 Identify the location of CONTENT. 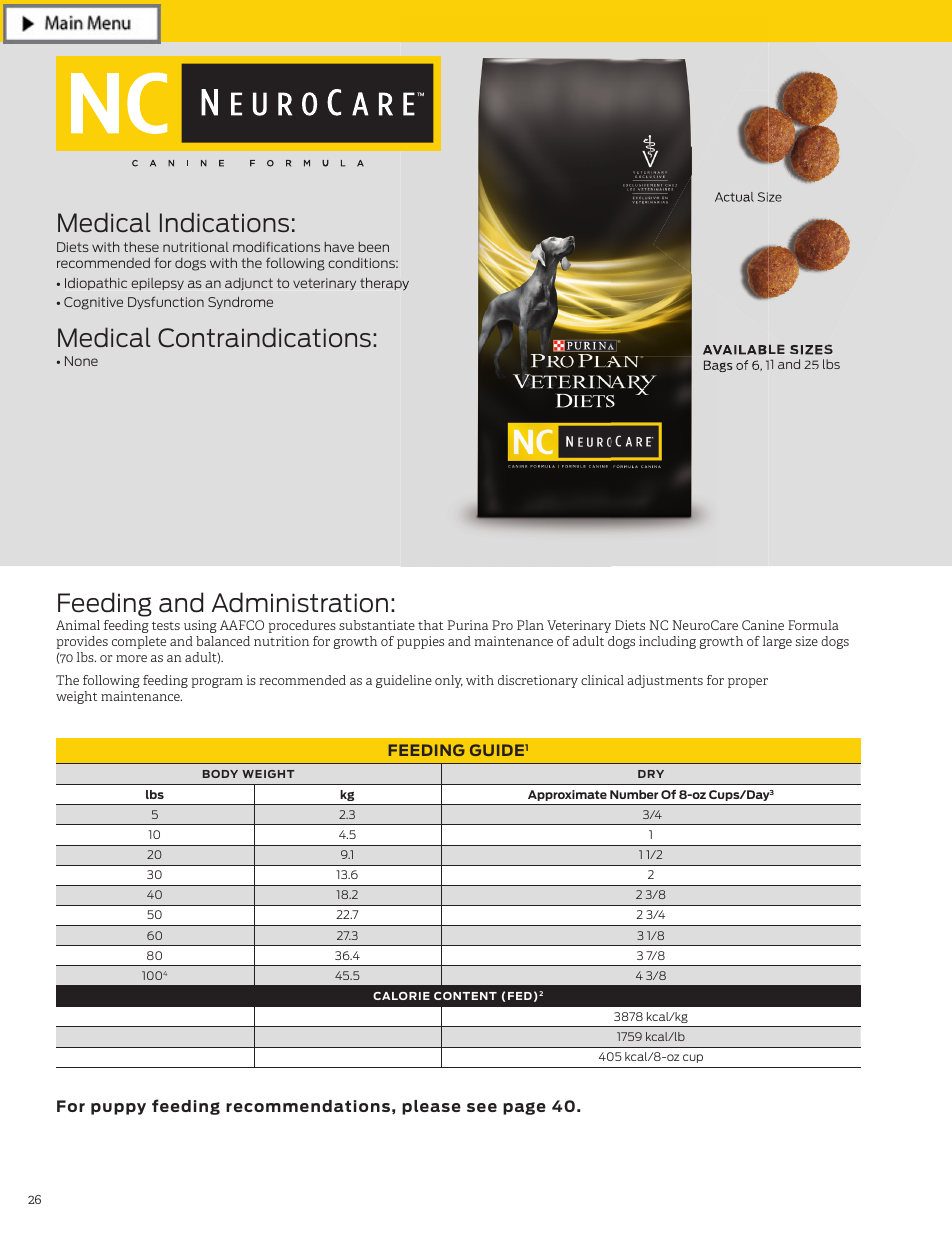
(465, 996).
